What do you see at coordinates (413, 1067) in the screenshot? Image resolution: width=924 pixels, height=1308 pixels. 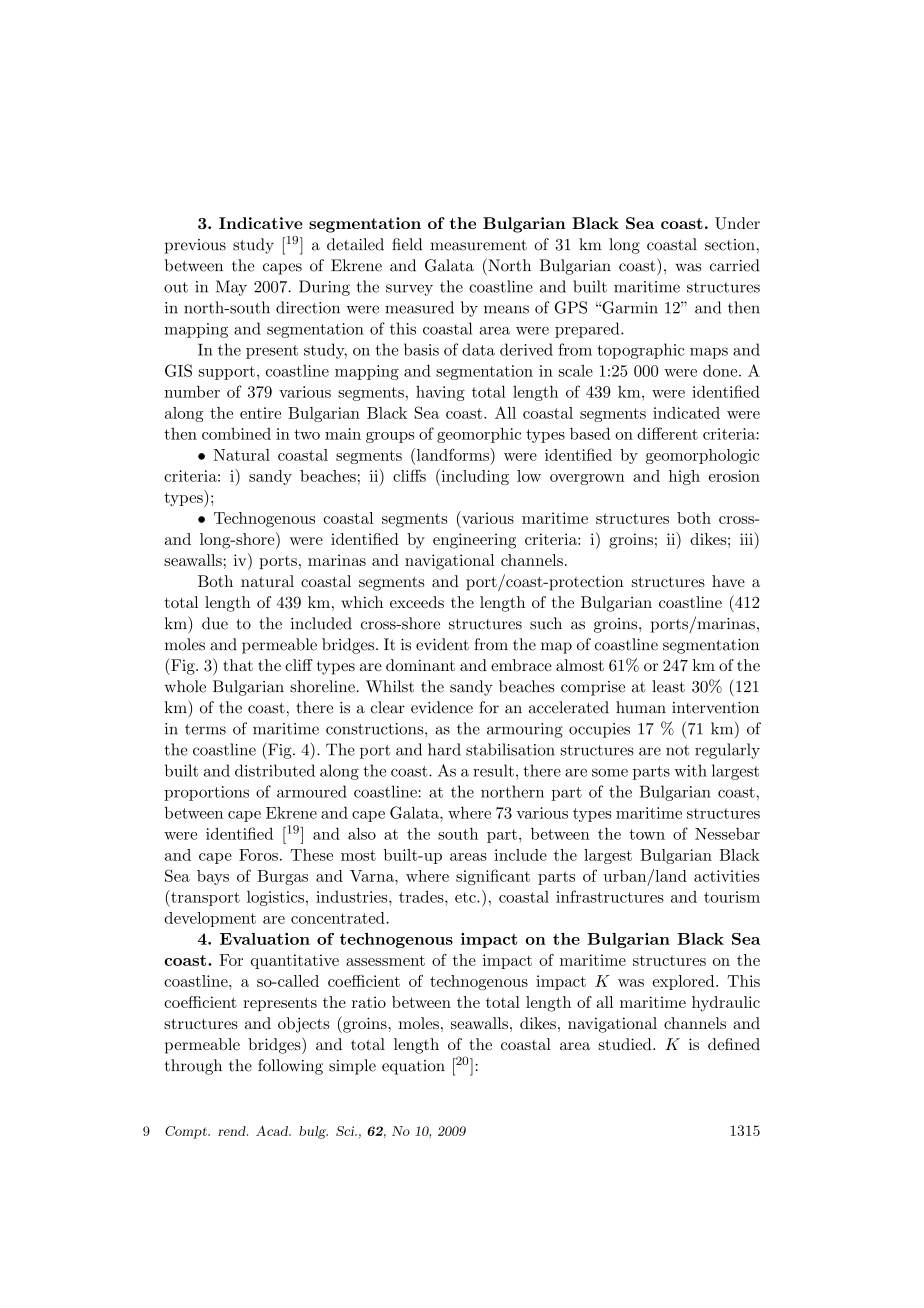 I see `equation` at bounding box center [413, 1067].
